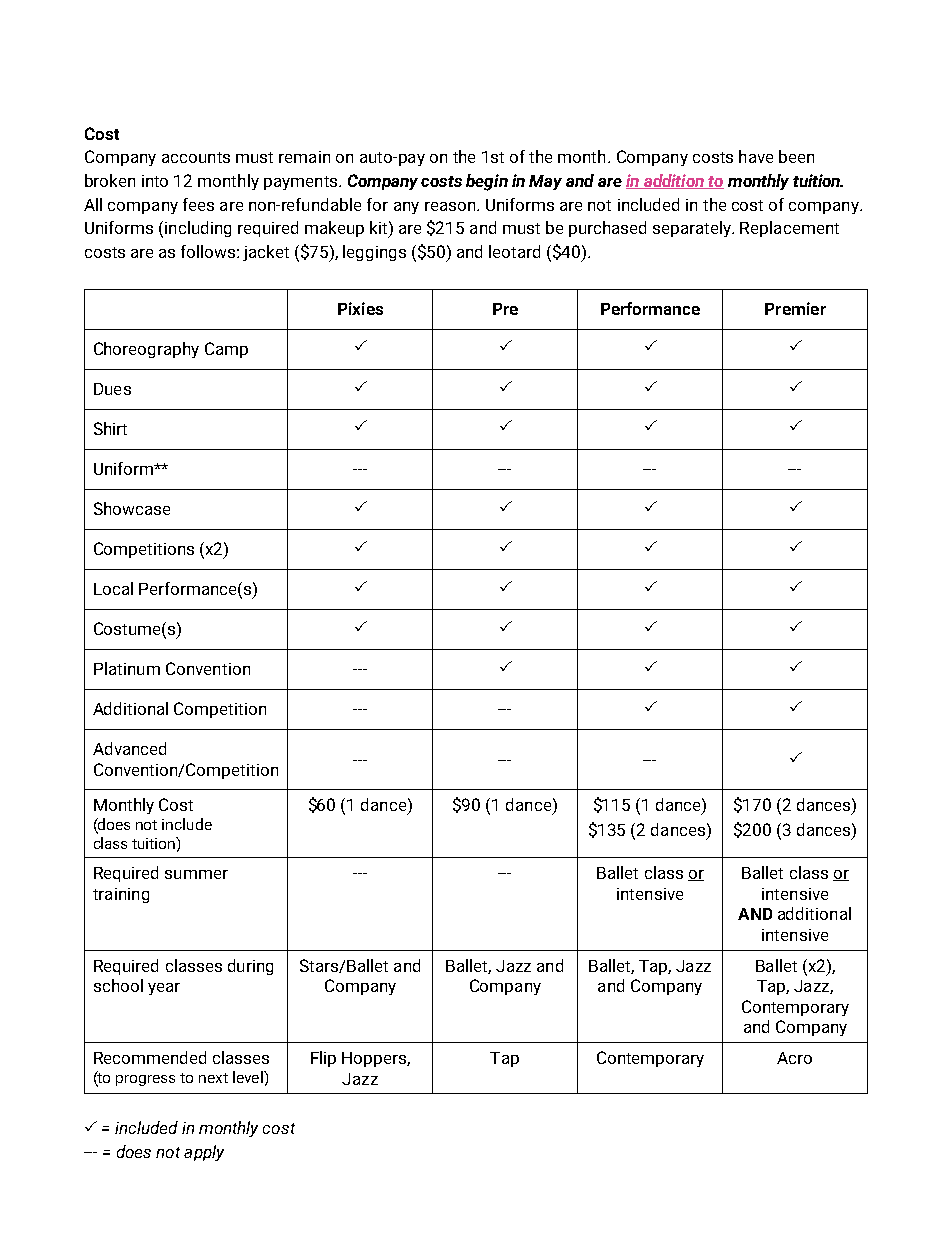 Image resolution: width=952 pixels, height=1233 pixels. Describe the element at coordinates (450, 206) in the document. I see `reason` at that location.
